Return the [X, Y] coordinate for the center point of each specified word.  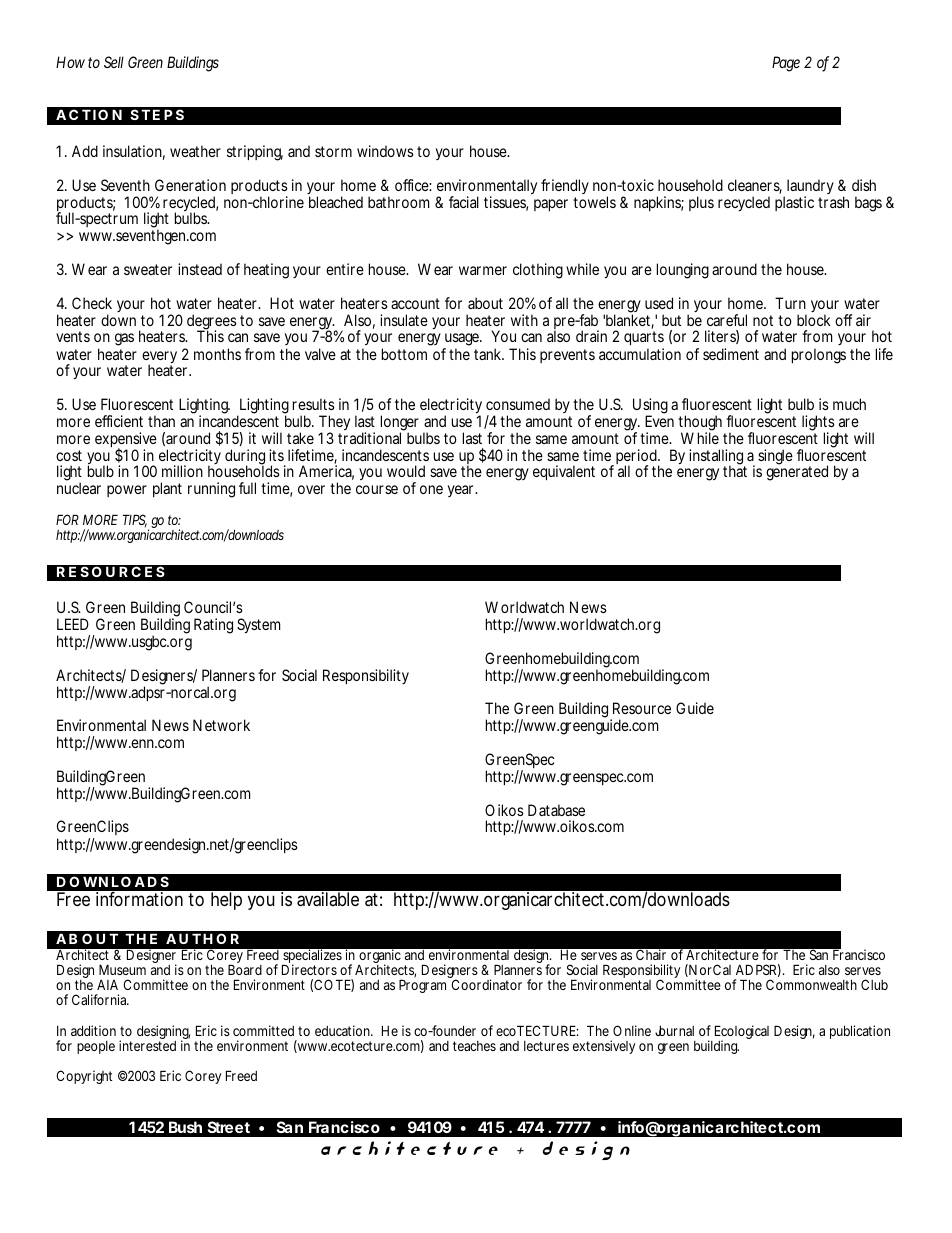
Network [221, 725]
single [775, 457]
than [161, 421]
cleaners [755, 186]
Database [556, 810]
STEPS [157, 114]
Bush [185, 1127]
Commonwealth [811, 984]
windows [385, 151]
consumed [518, 404]
